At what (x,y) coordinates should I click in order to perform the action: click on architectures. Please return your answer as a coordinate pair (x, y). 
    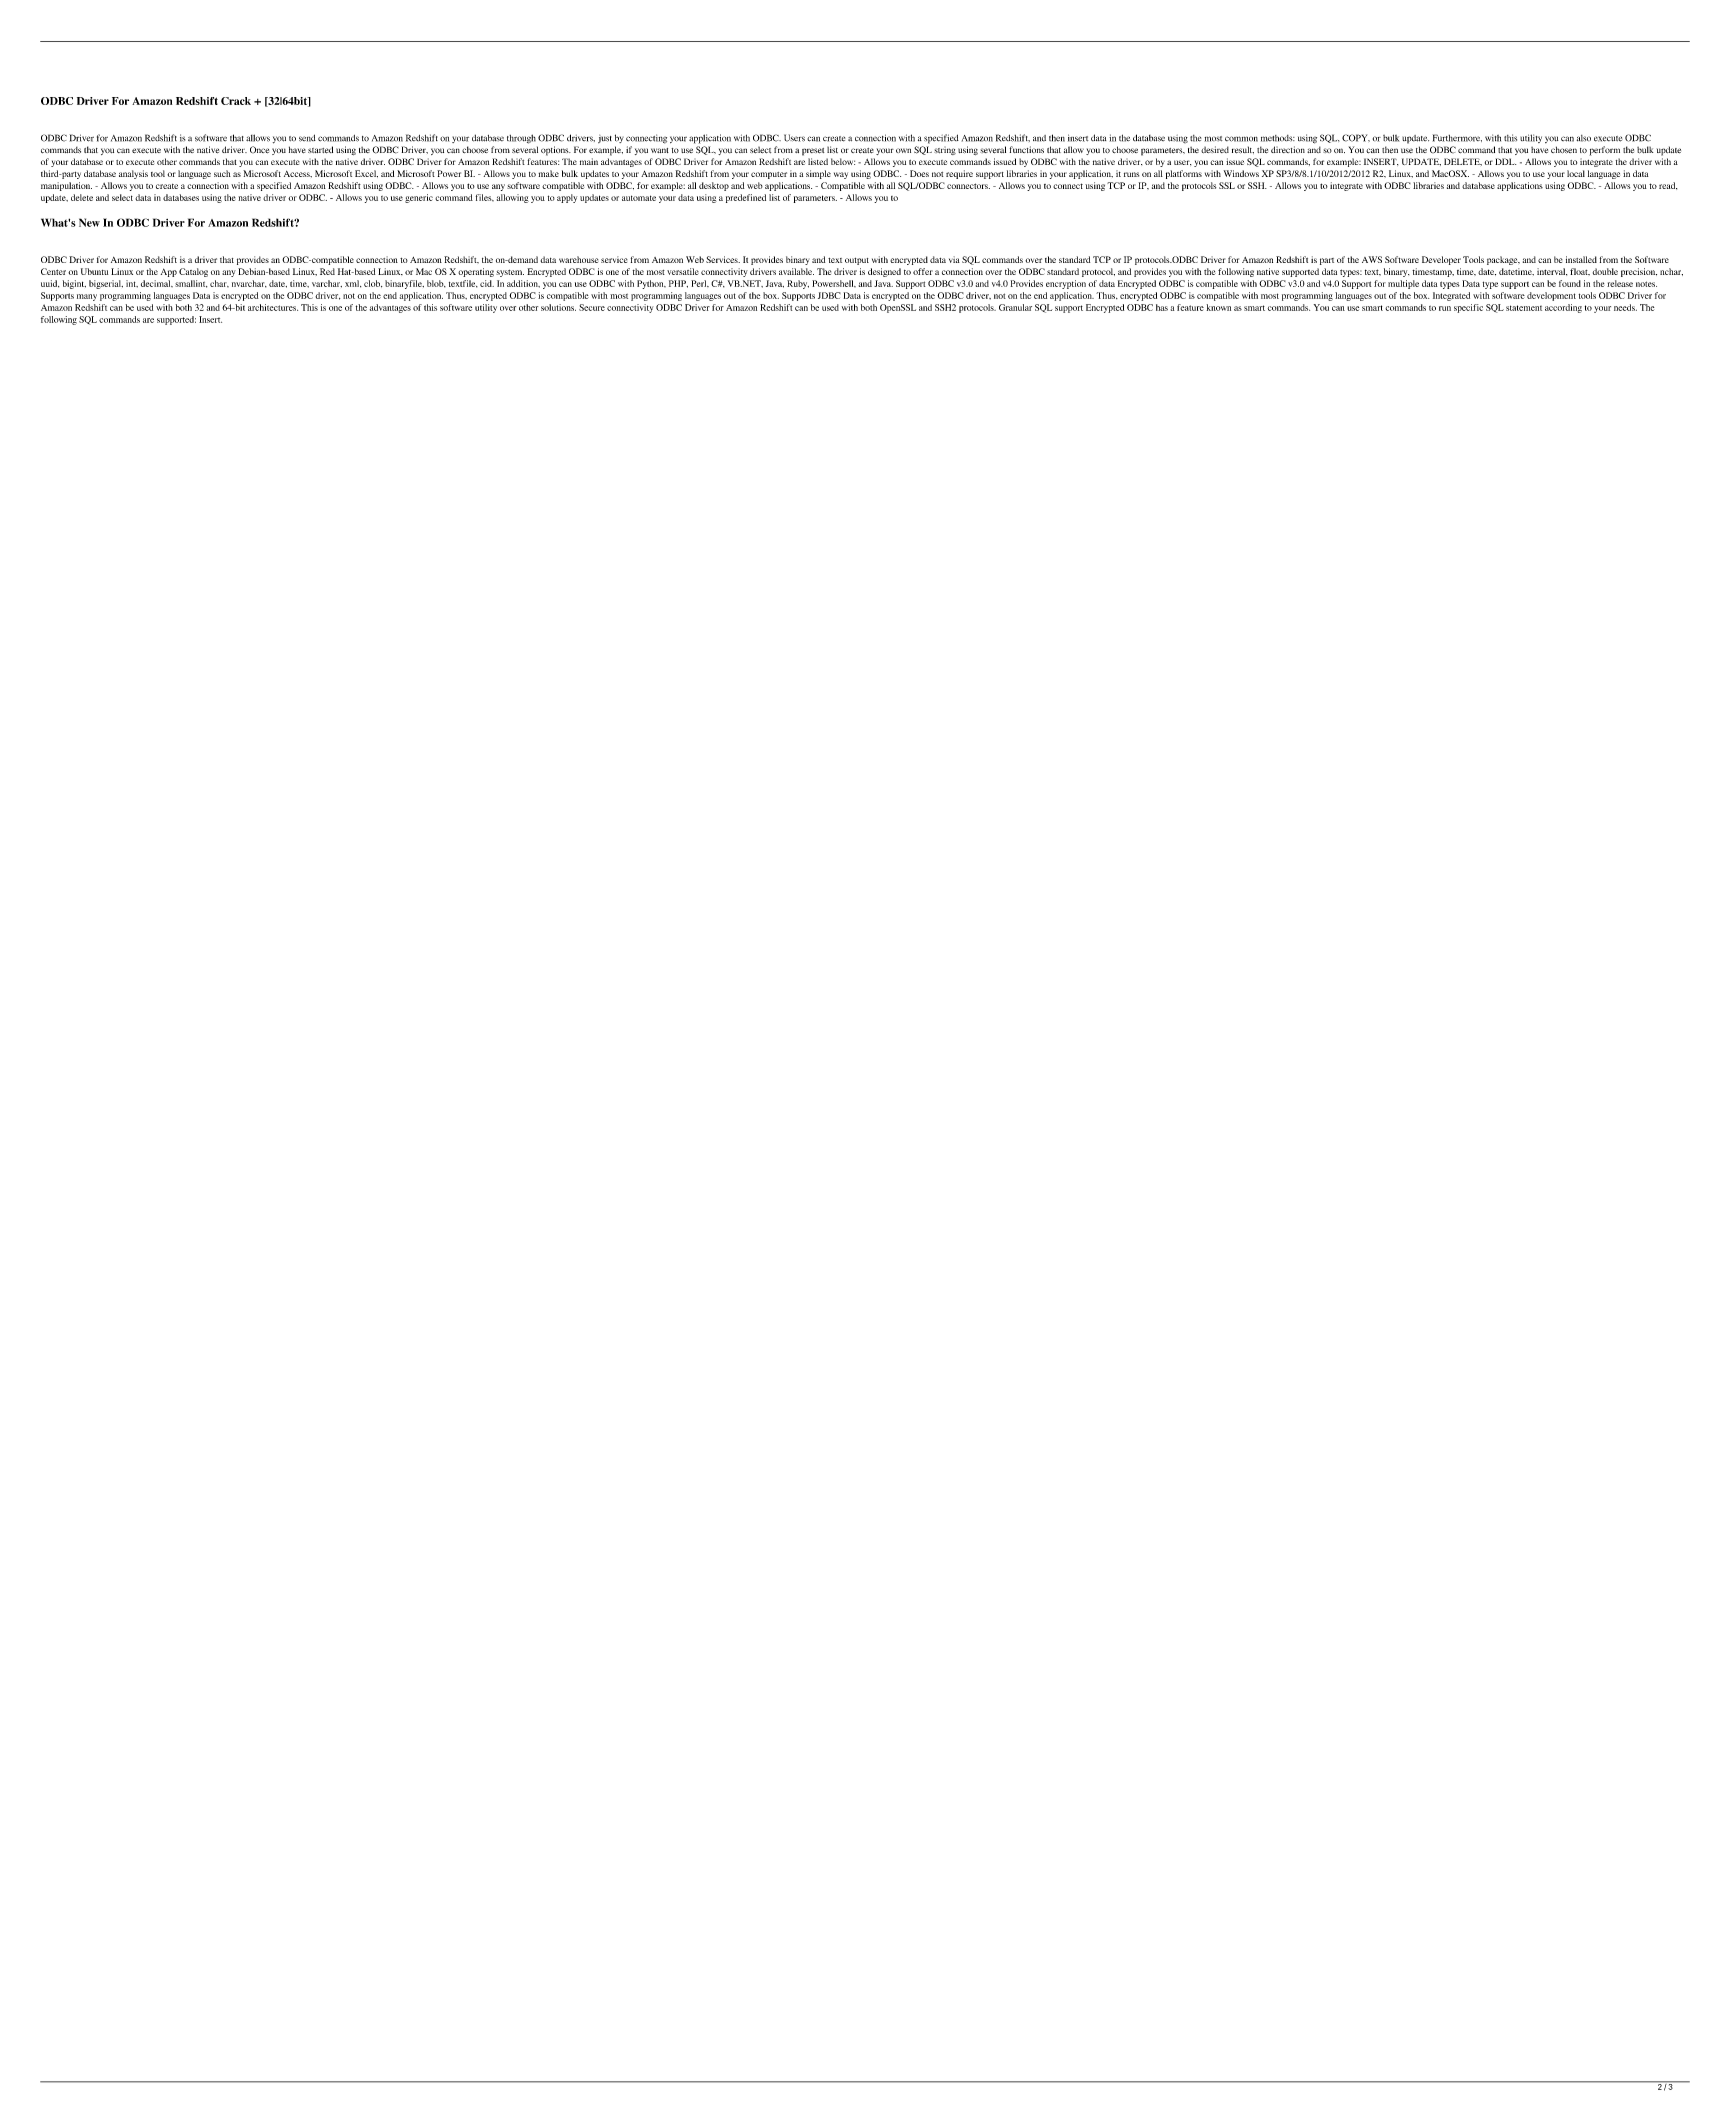
    Looking at the image, I should click on (273, 307).
